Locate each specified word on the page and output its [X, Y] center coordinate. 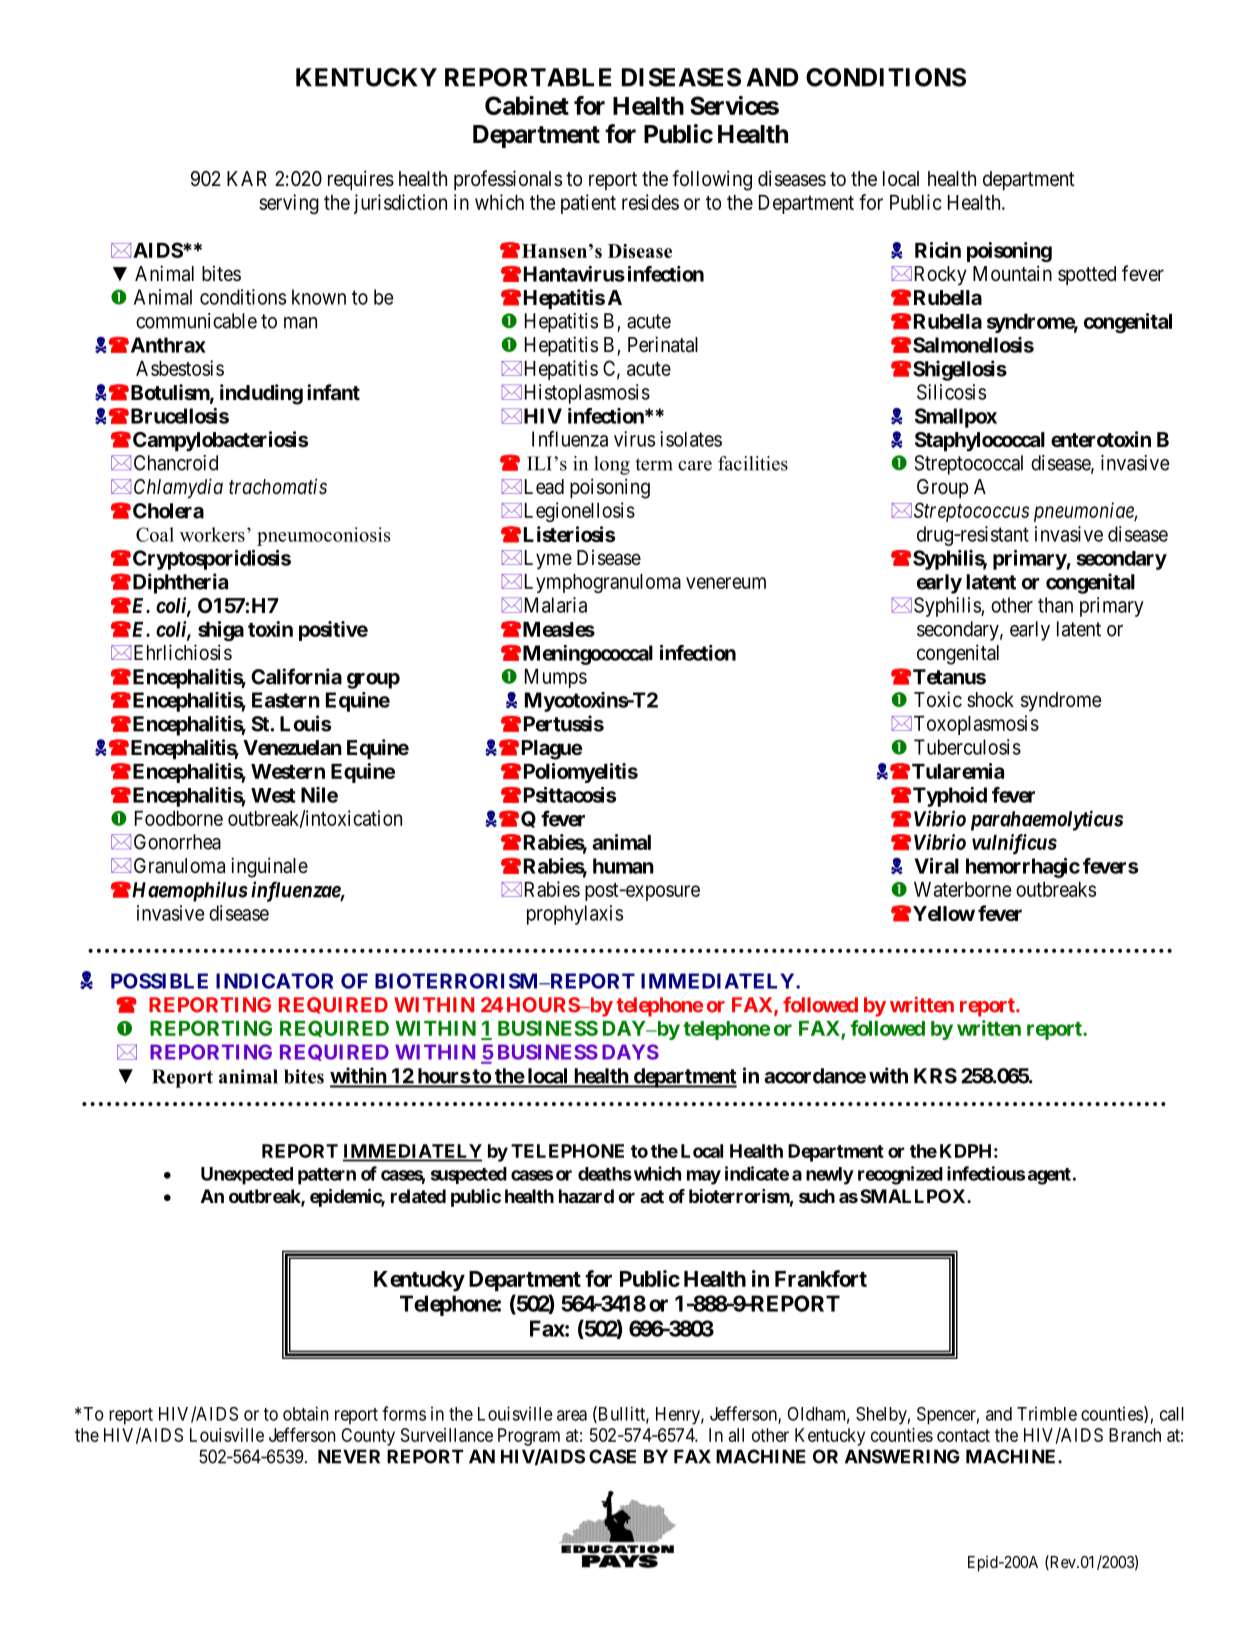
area [572, 1415]
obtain [306, 1413]
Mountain [1012, 273]
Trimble [1047, 1413]
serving [289, 204]
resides [650, 202]
